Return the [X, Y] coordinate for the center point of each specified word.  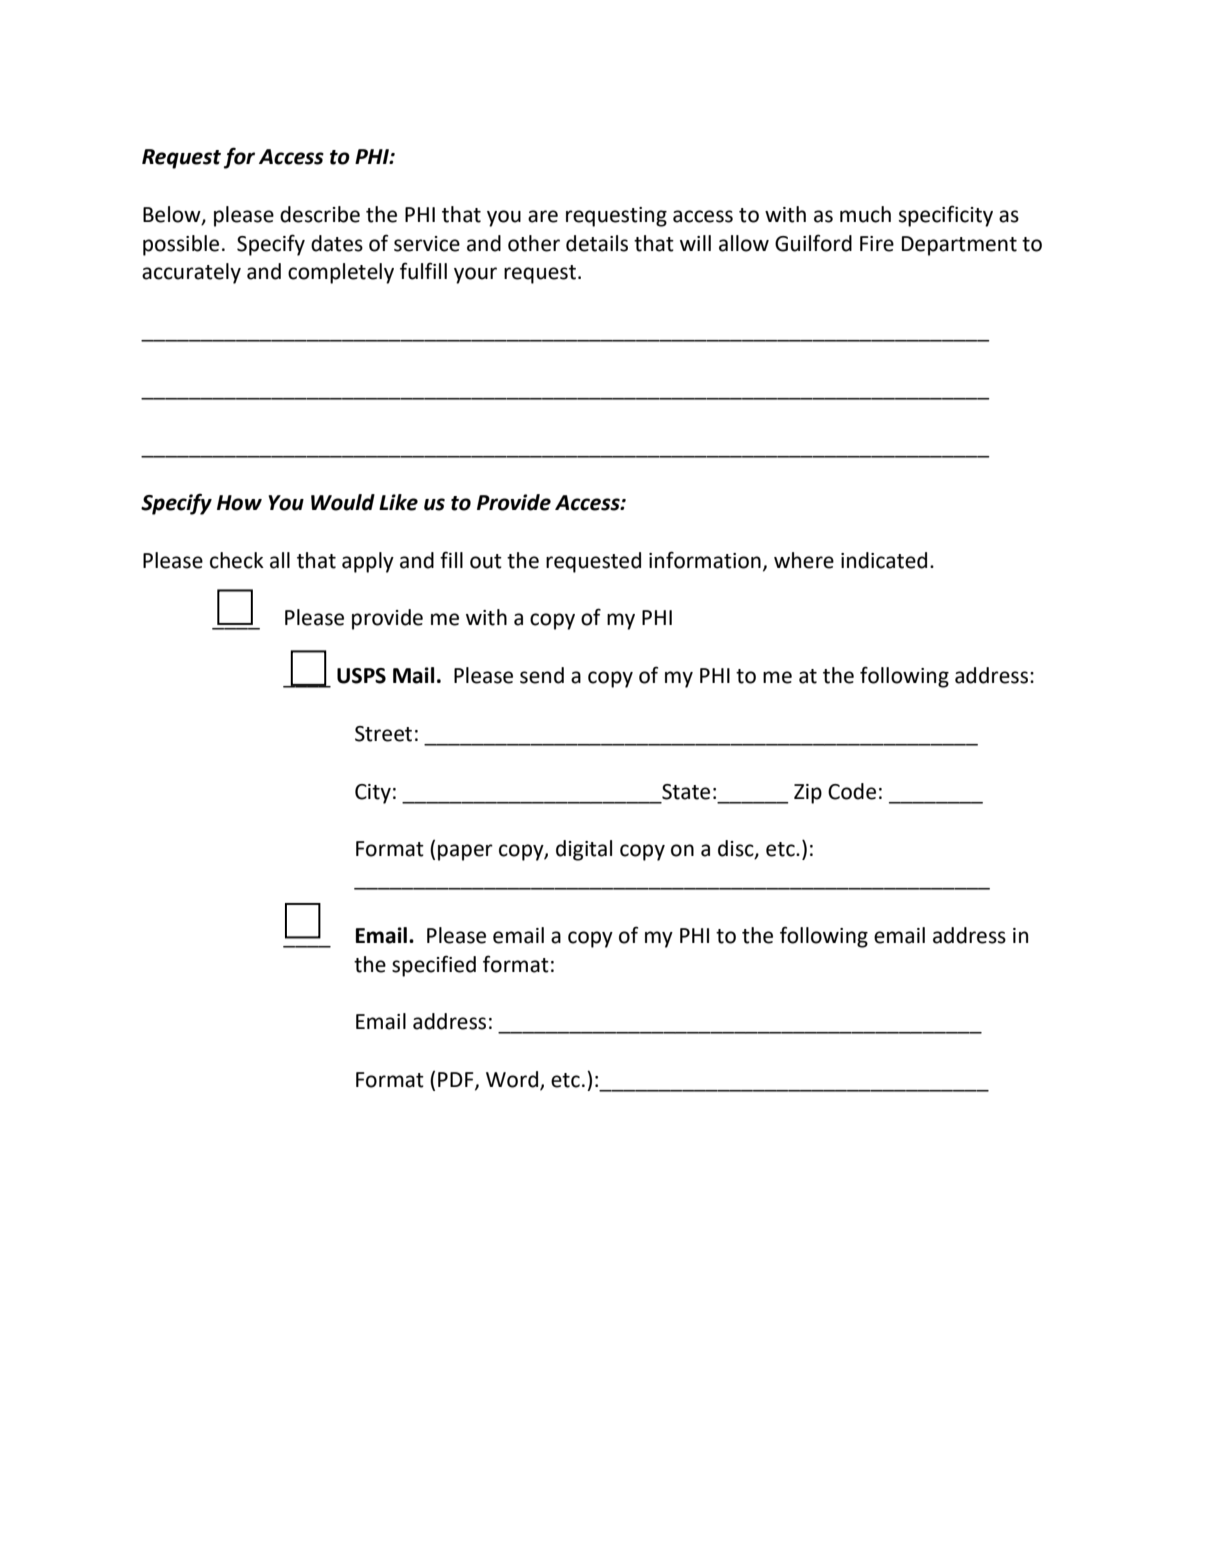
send [542, 675]
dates [337, 243]
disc [737, 849]
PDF [457, 1080]
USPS [361, 676]
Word [512, 1079]
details [597, 243]
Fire [877, 244]
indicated [884, 560]
